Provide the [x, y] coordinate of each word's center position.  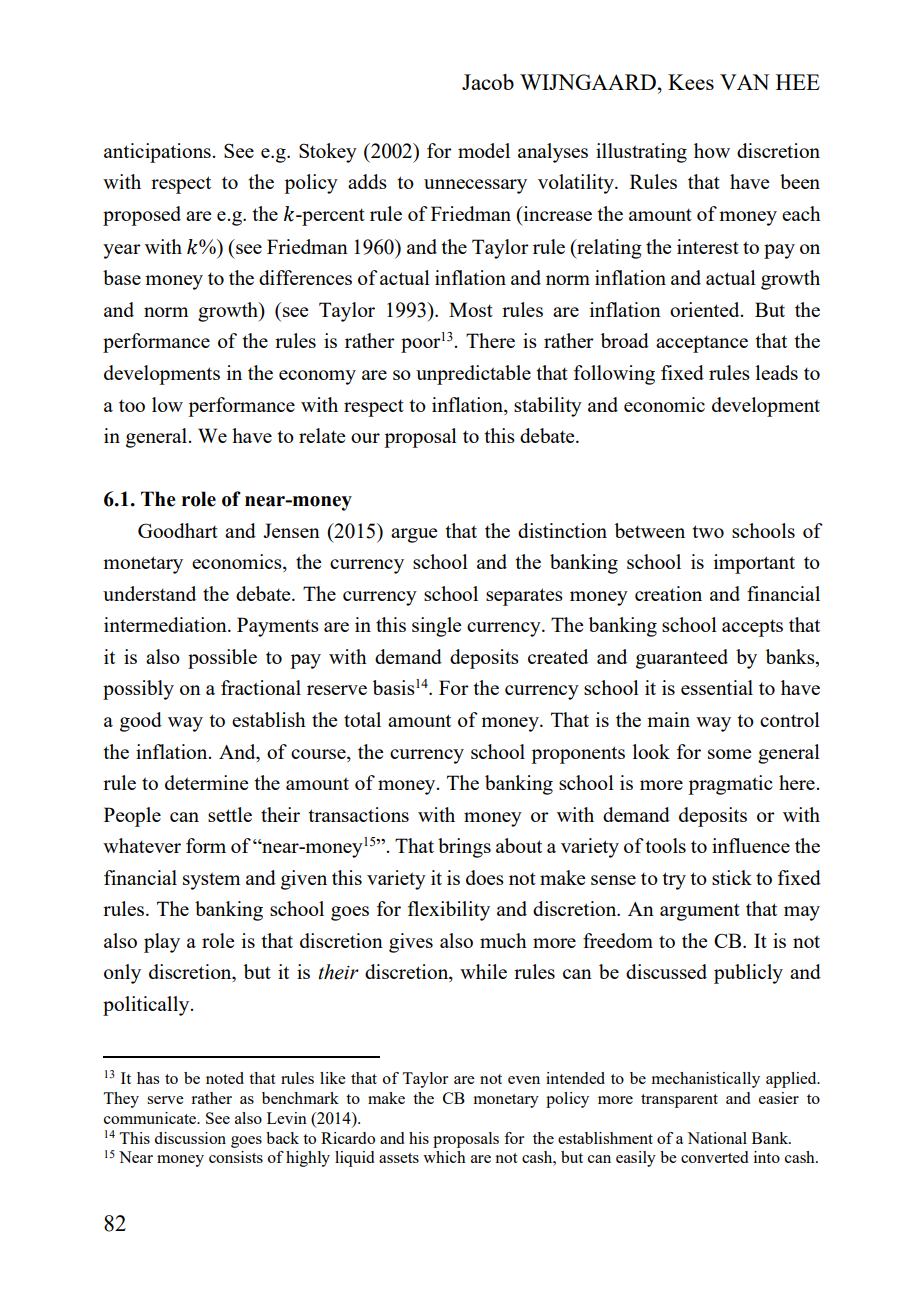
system [211, 881]
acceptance [702, 344]
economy [317, 377]
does [485, 877]
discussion [190, 1138]
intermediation [166, 624]
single [437, 627]
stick [732, 877]
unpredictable [473, 375]
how [712, 150]
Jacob [488, 82]
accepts [752, 628]
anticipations [157, 153]
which [444, 1157]
